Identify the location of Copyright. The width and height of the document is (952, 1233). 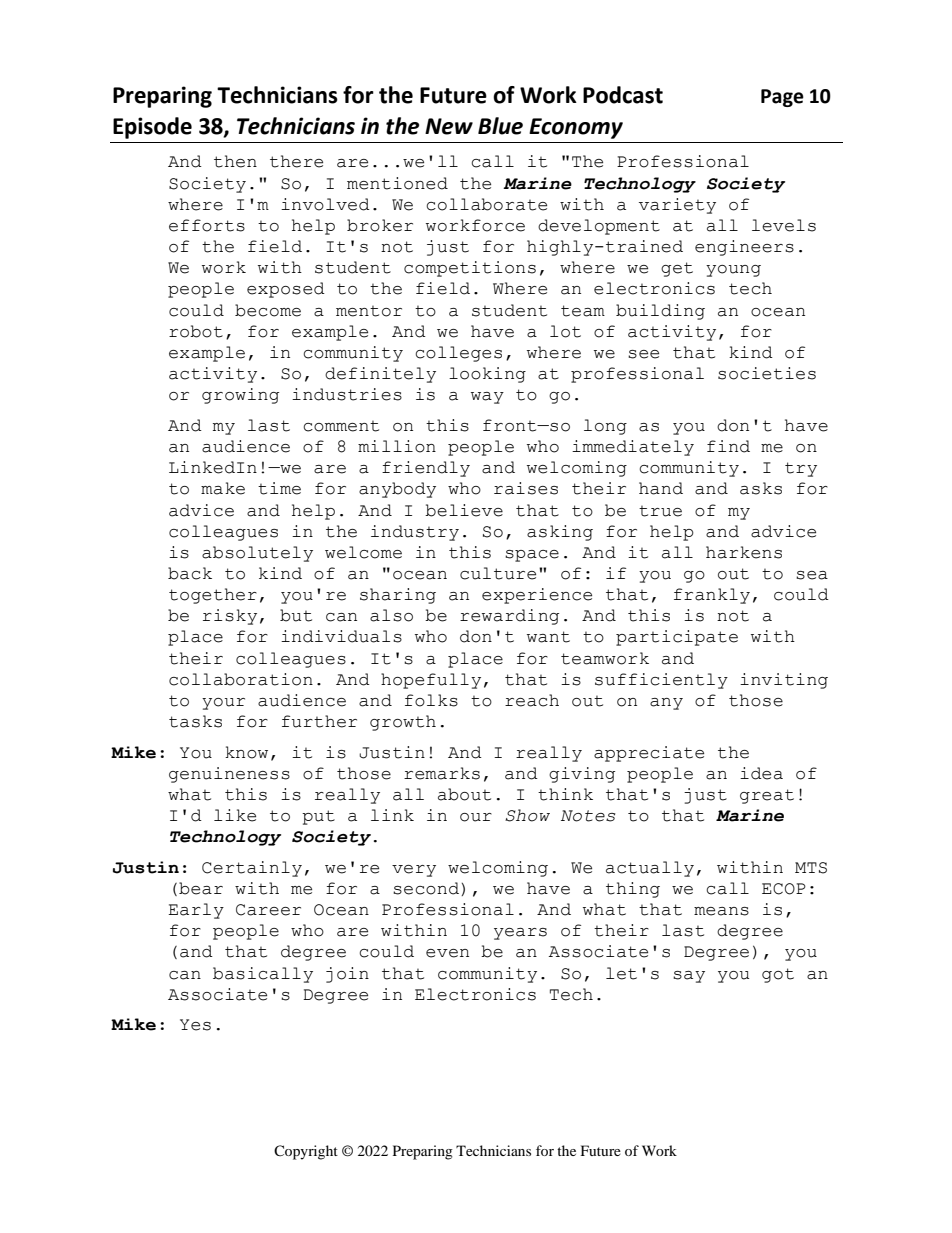
(306, 1152).
